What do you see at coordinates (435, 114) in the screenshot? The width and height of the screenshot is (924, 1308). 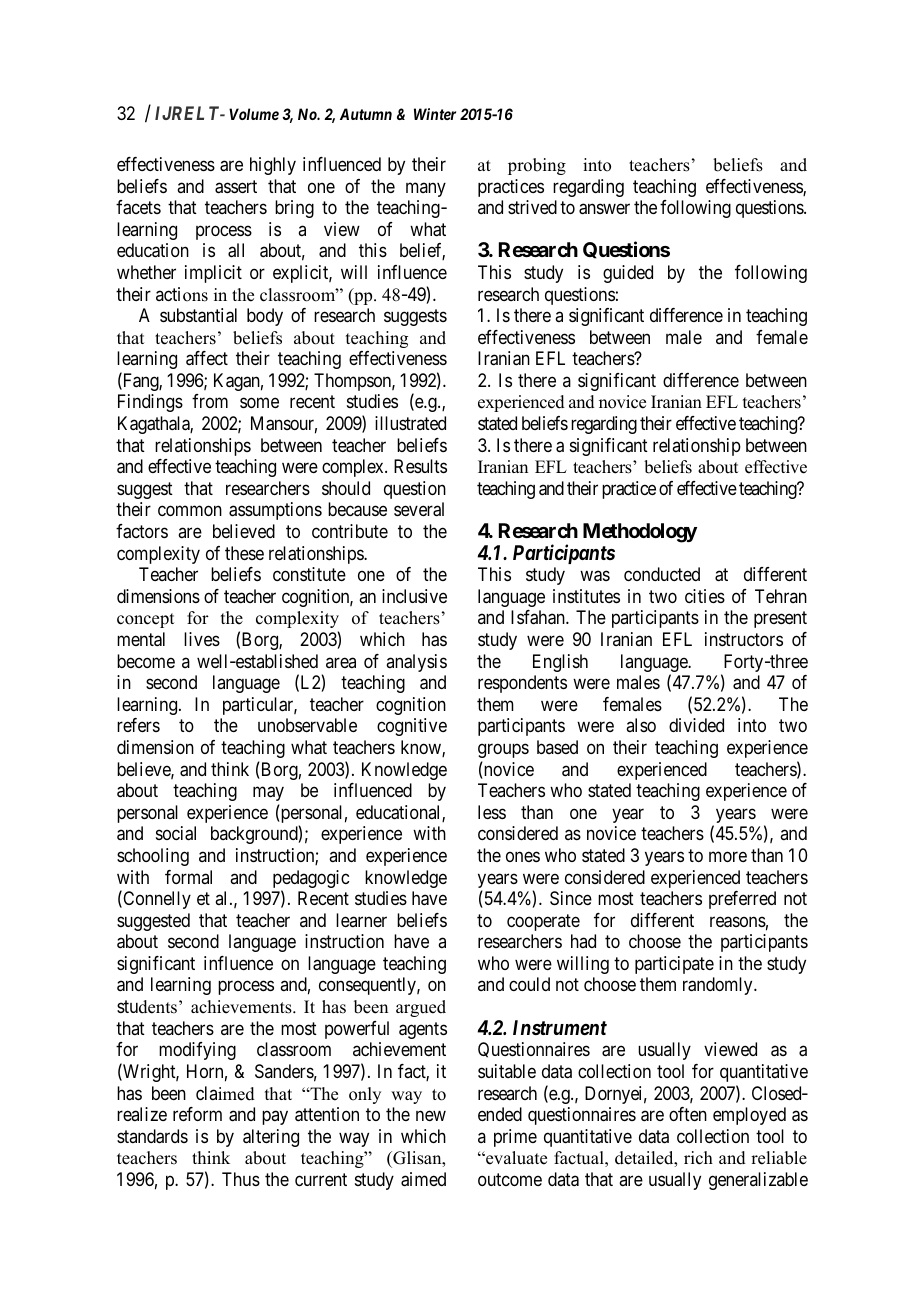 I see `Winter` at bounding box center [435, 114].
